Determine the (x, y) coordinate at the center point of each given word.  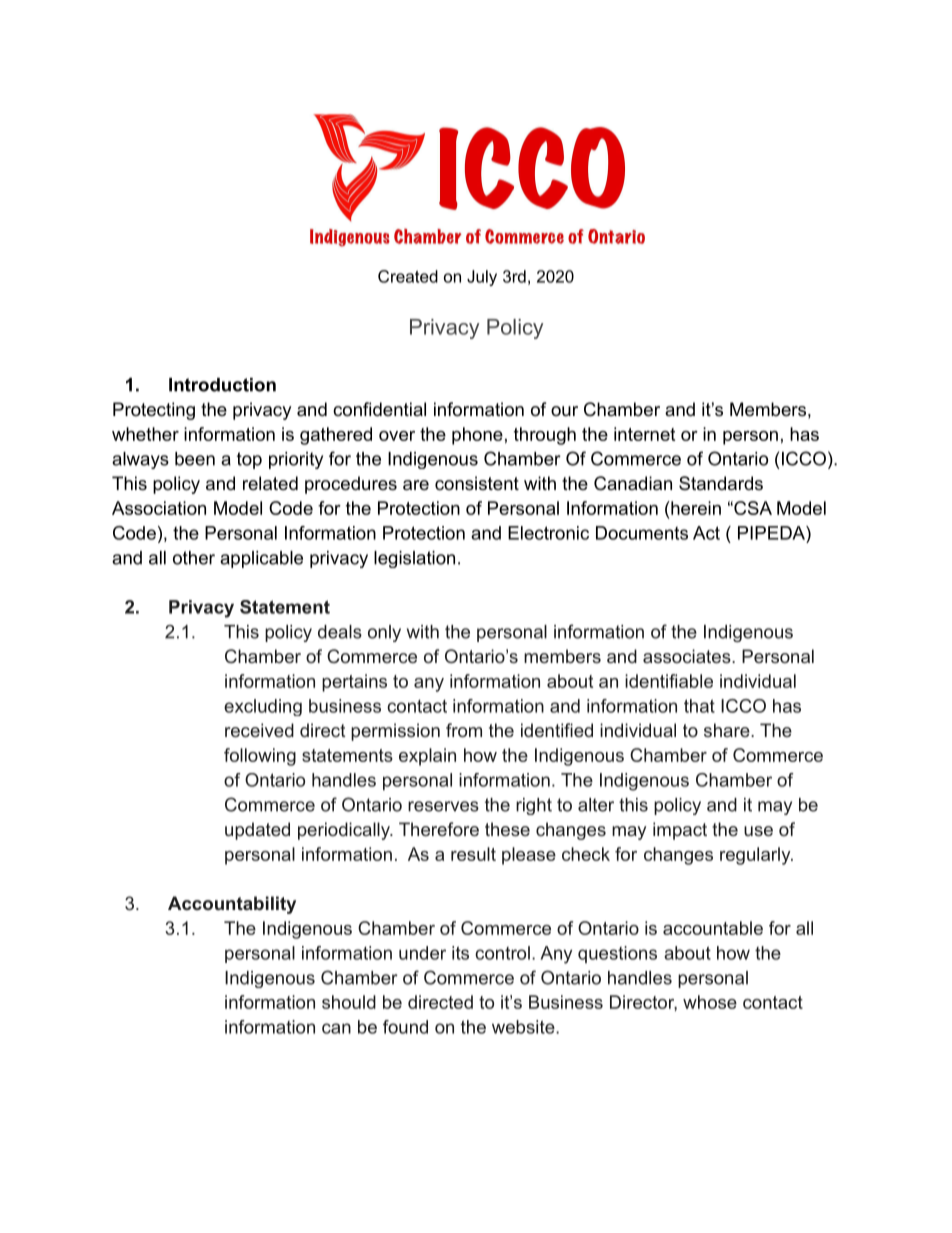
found (405, 1027)
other (194, 558)
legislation (414, 559)
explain (427, 757)
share (728, 730)
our (564, 411)
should (349, 1002)
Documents (642, 533)
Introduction (222, 385)
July (482, 278)
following (260, 757)
